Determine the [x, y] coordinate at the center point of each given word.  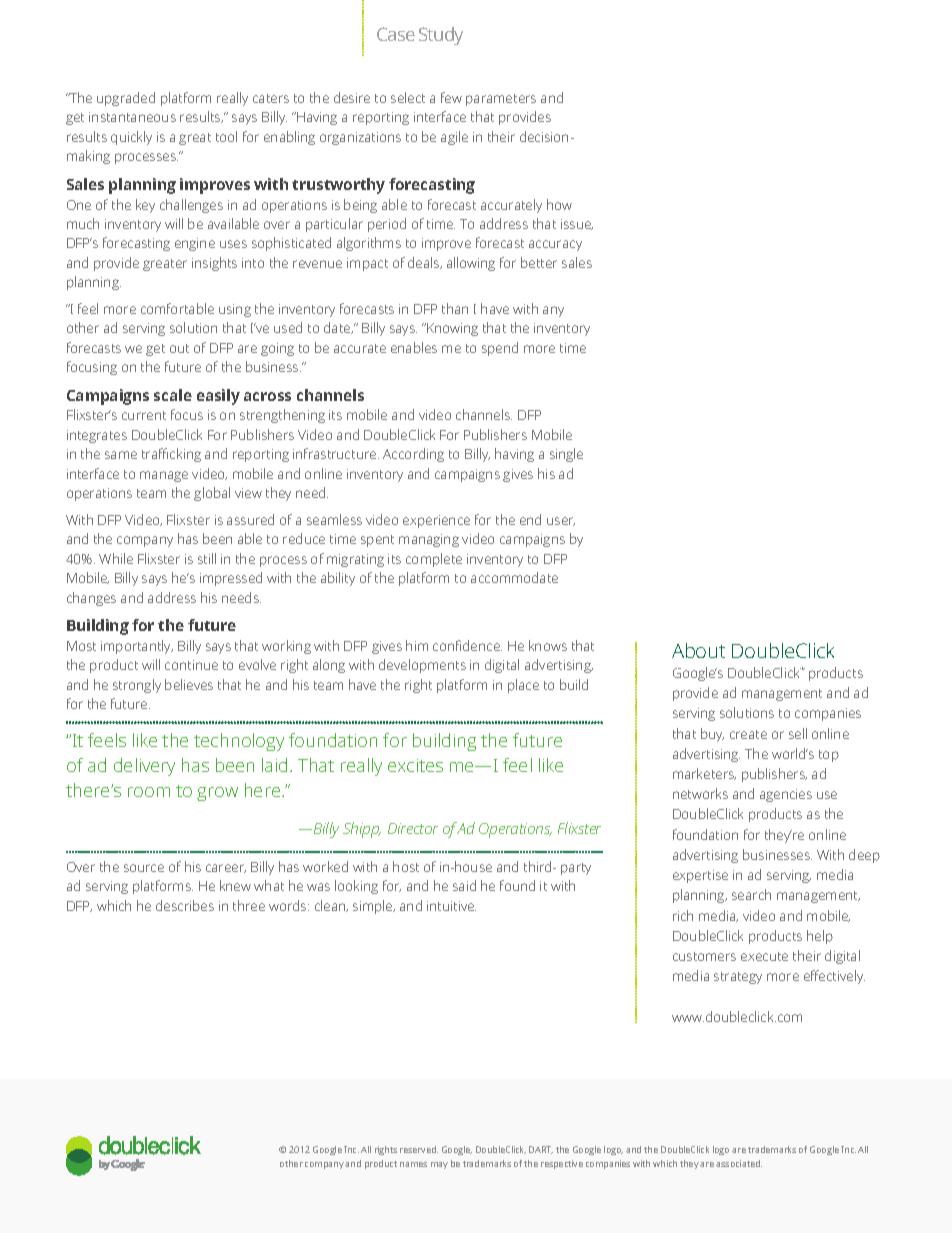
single [566, 455]
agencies [786, 795]
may [439, 1165]
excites [415, 765]
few [451, 97]
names [413, 1164]
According [413, 455]
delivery [144, 767]
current [144, 415]
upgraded [126, 99]
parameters [501, 100]
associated [739, 1163]
